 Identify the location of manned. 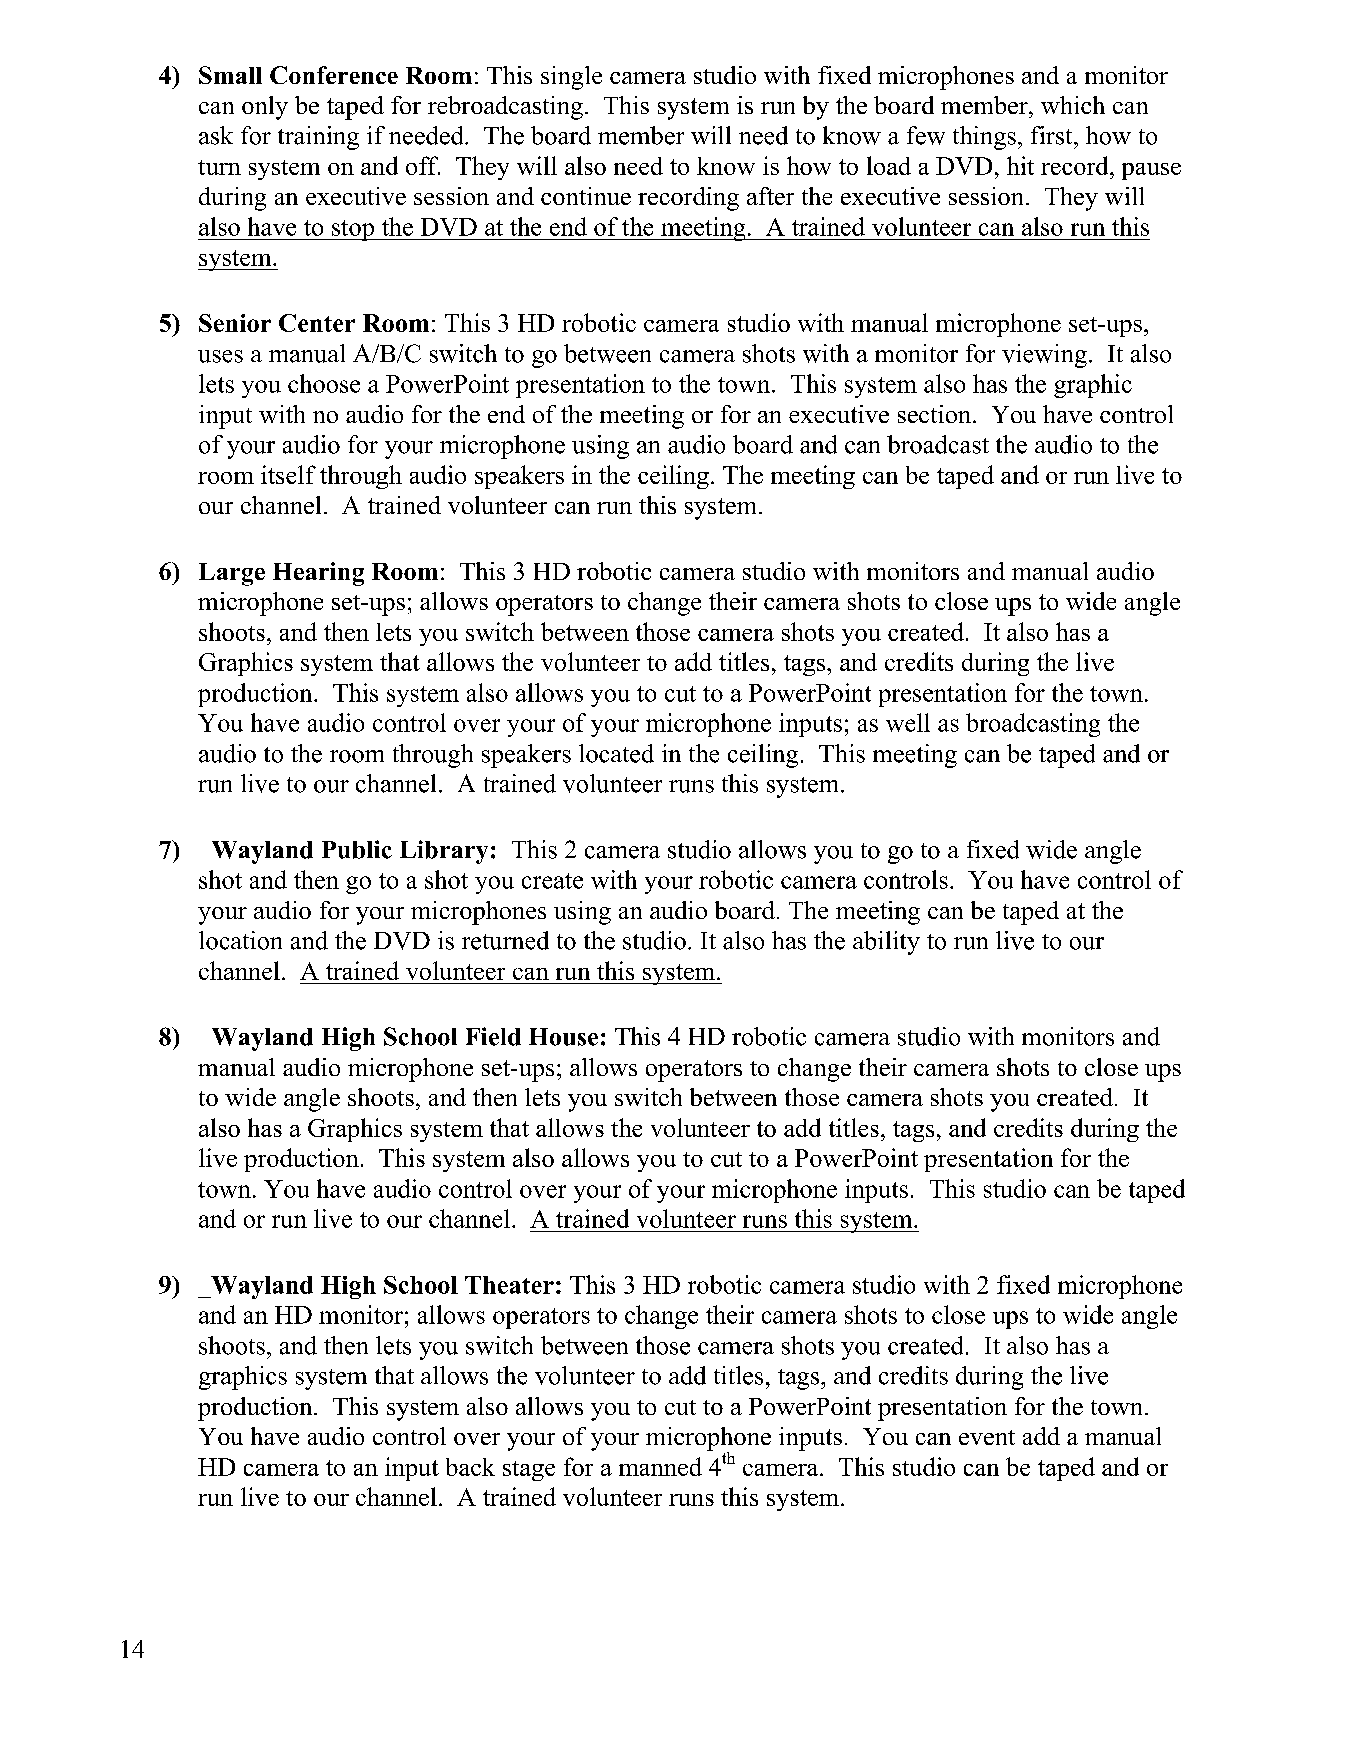
(660, 1466).
